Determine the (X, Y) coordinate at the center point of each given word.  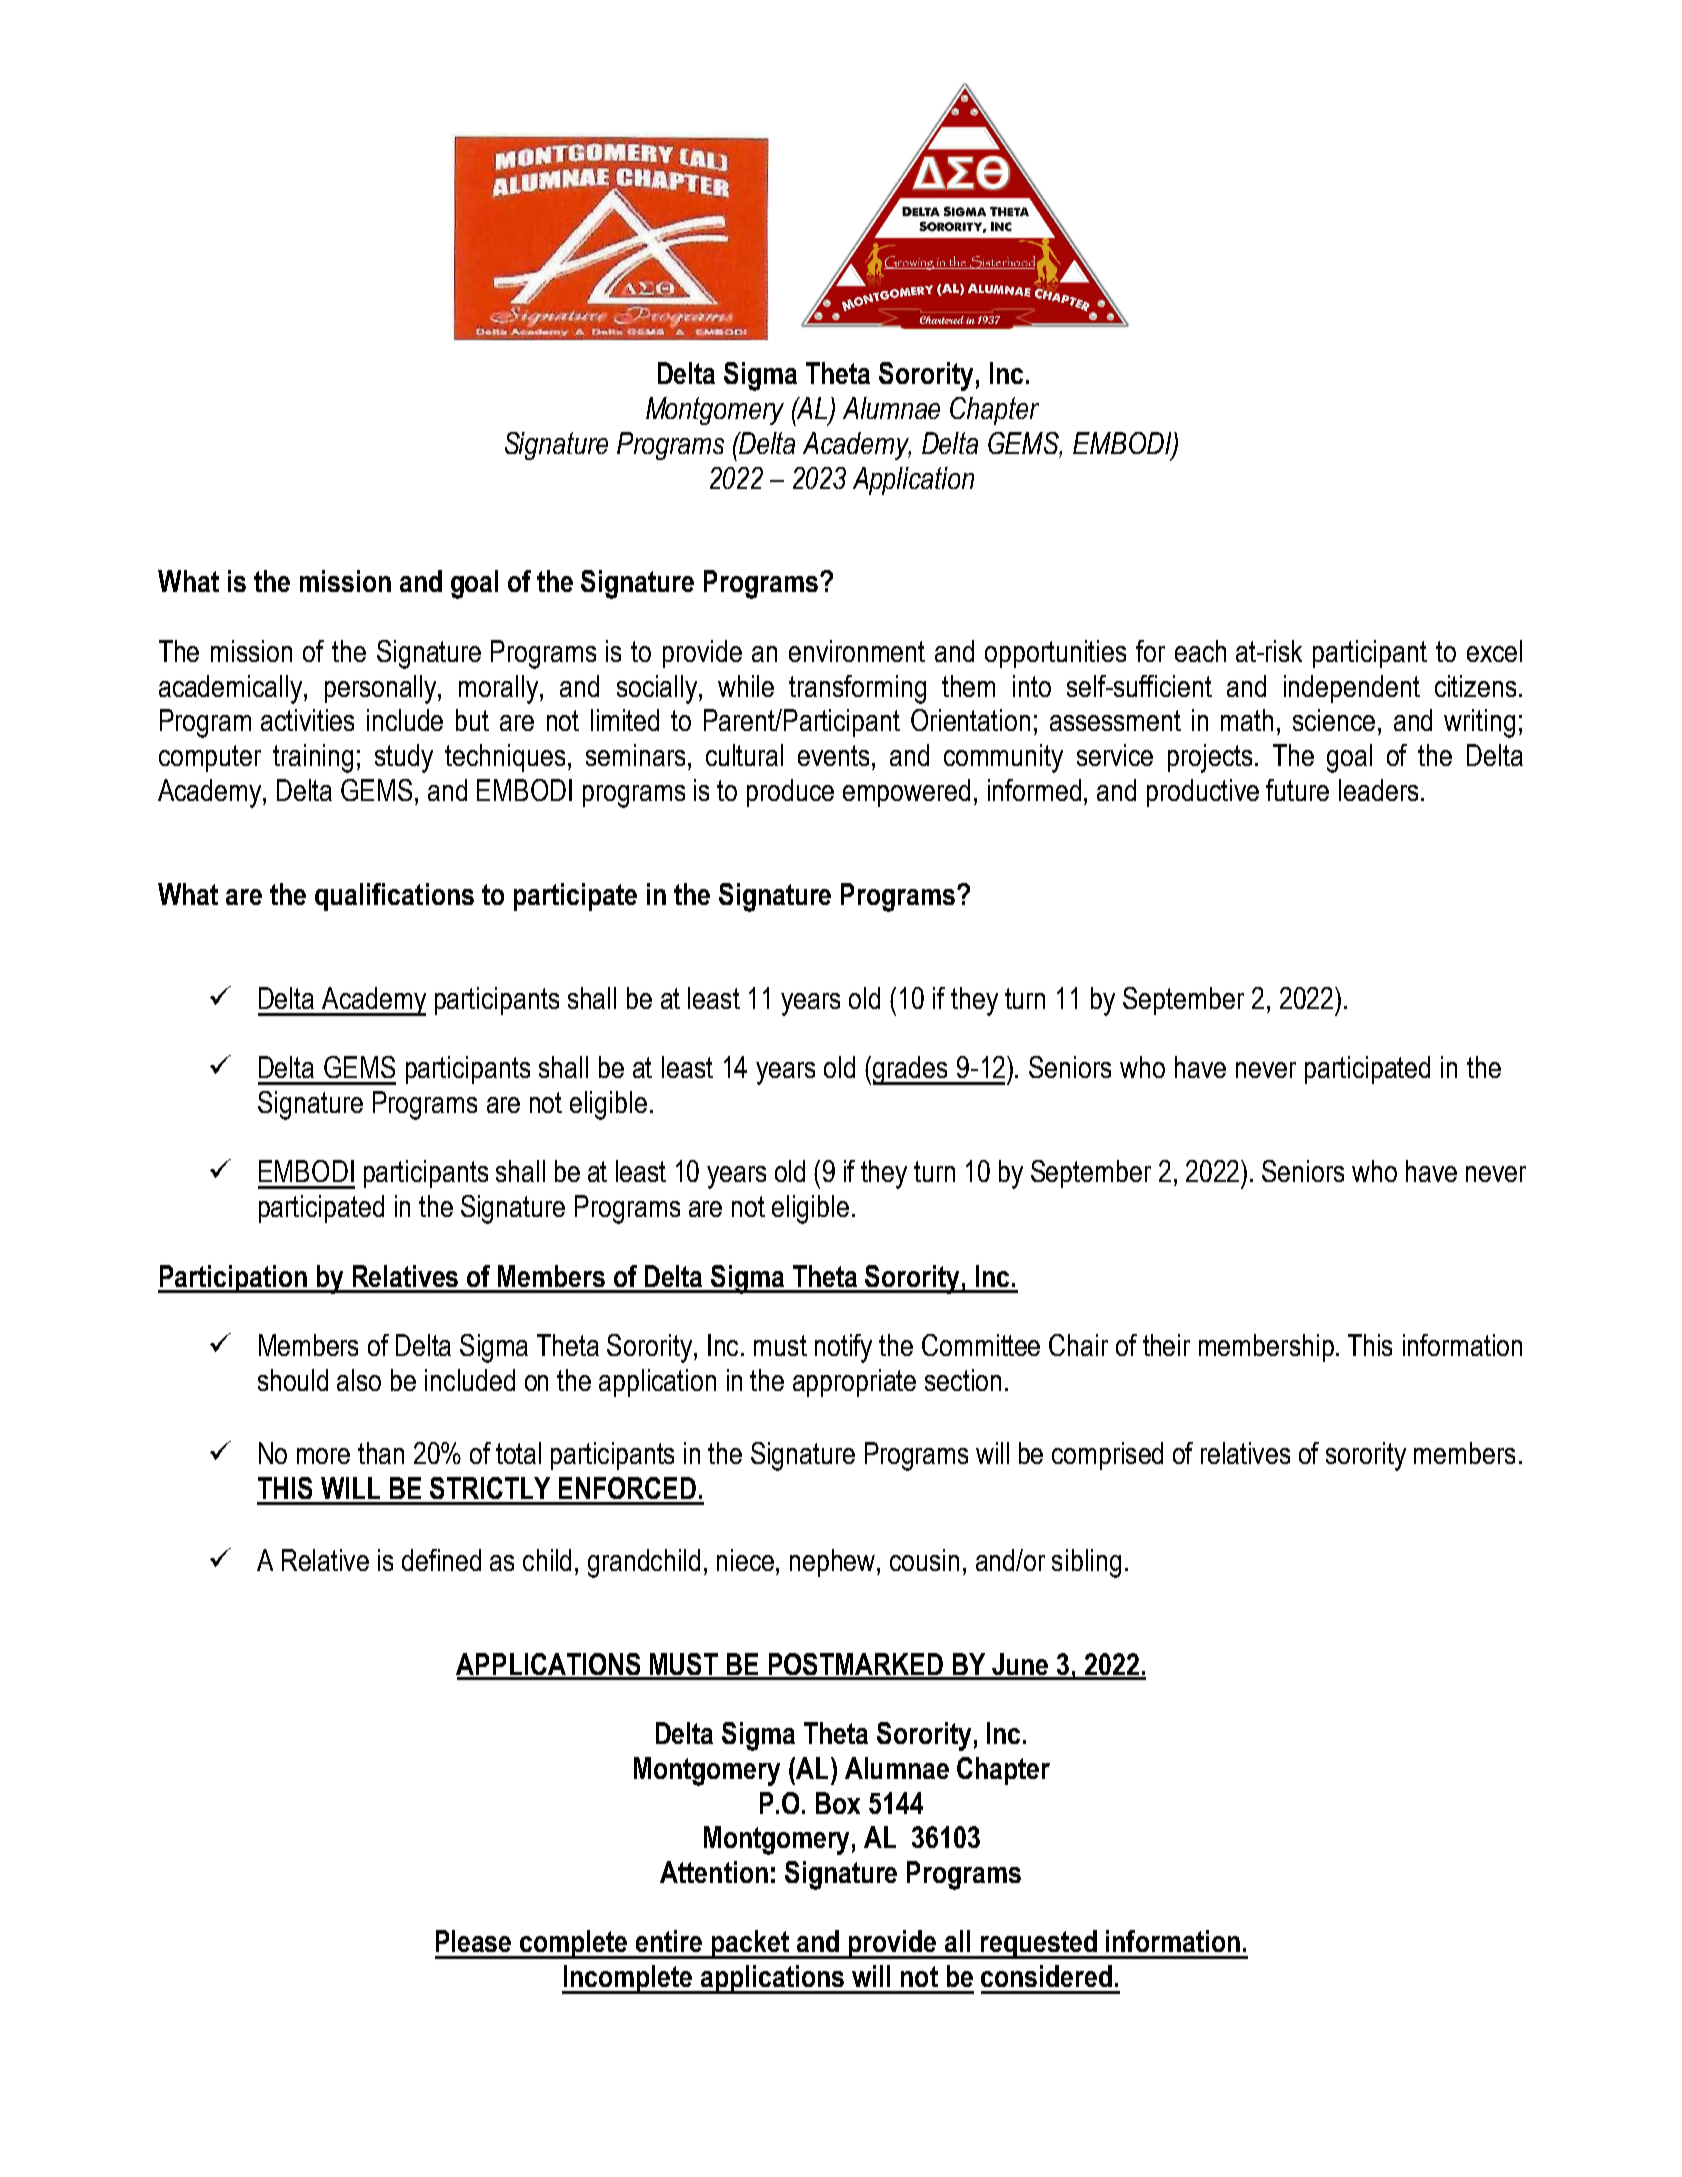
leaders (1378, 790)
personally (382, 689)
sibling (1086, 1563)
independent (1352, 689)
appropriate (854, 1383)
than (381, 1453)
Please (473, 1941)
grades (911, 1070)
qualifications (394, 897)
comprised (1107, 1456)
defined (441, 1560)
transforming (857, 689)
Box (838, 1803)
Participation (234, 1279)
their (1166, 1345)
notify (843, 1348)
